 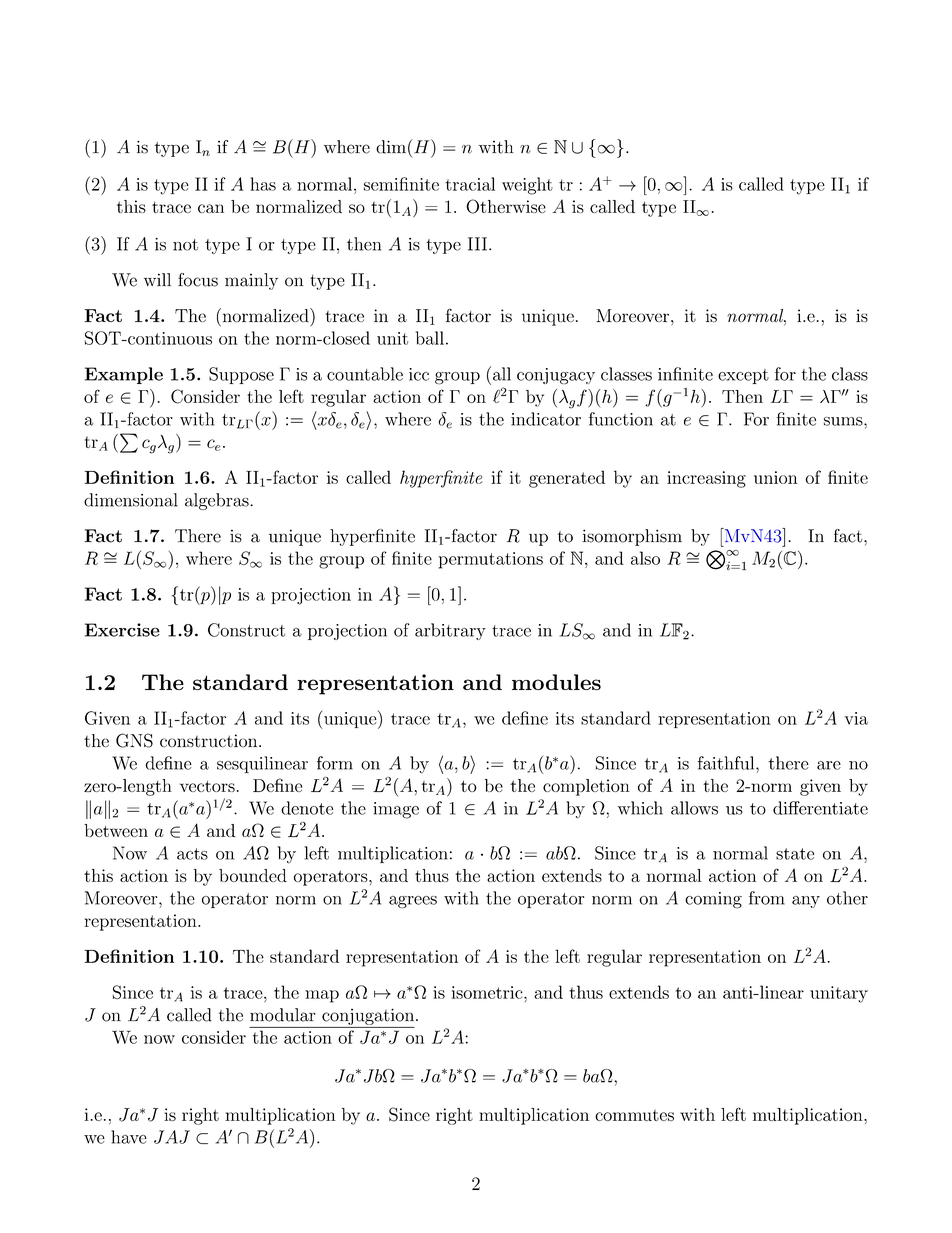 What do you see at coordinates (806, 902) in the document?
I see `any` at bounding box center [806, 902].
